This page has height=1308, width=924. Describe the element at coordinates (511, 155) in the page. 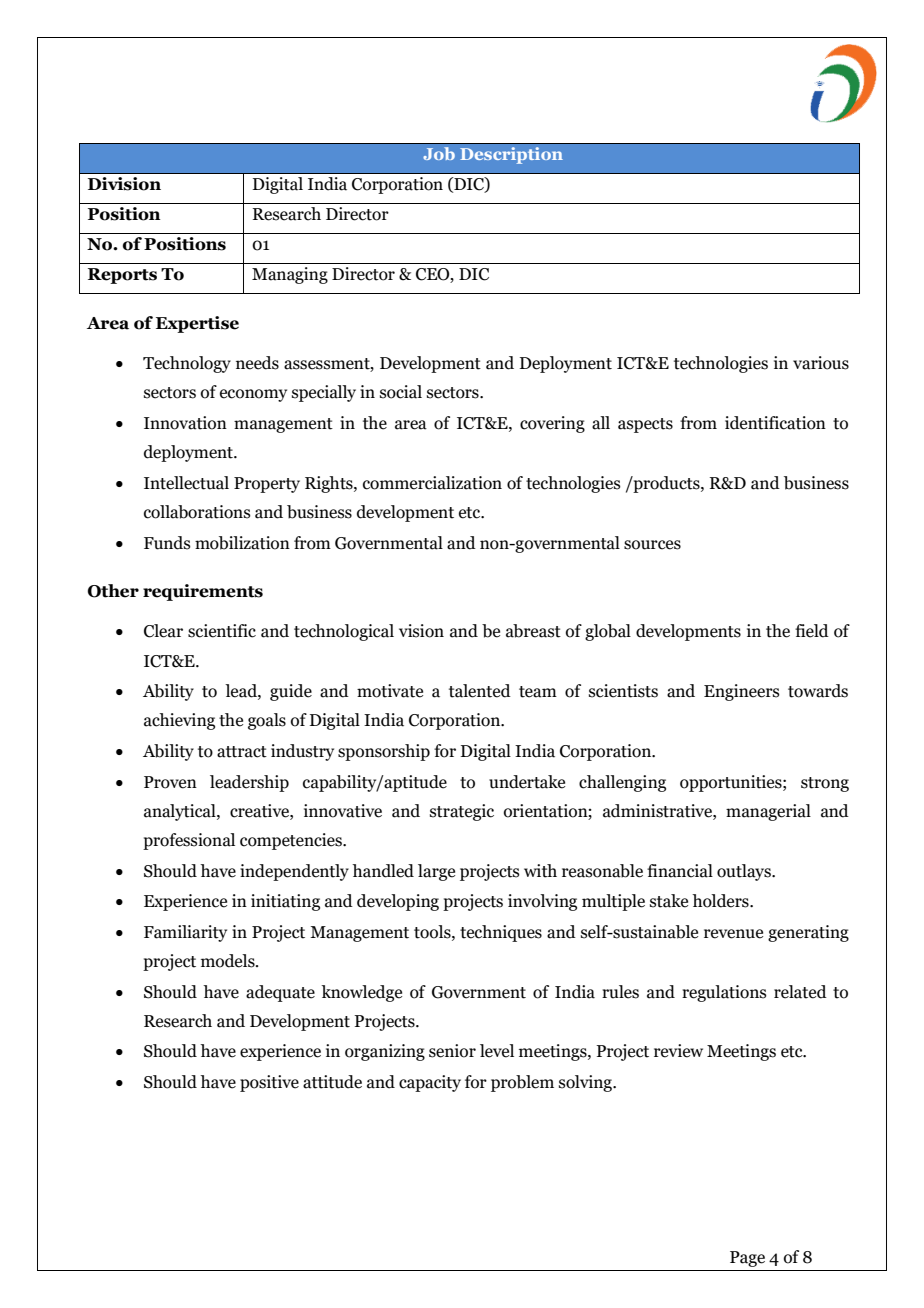

I see `Description` at that location.
